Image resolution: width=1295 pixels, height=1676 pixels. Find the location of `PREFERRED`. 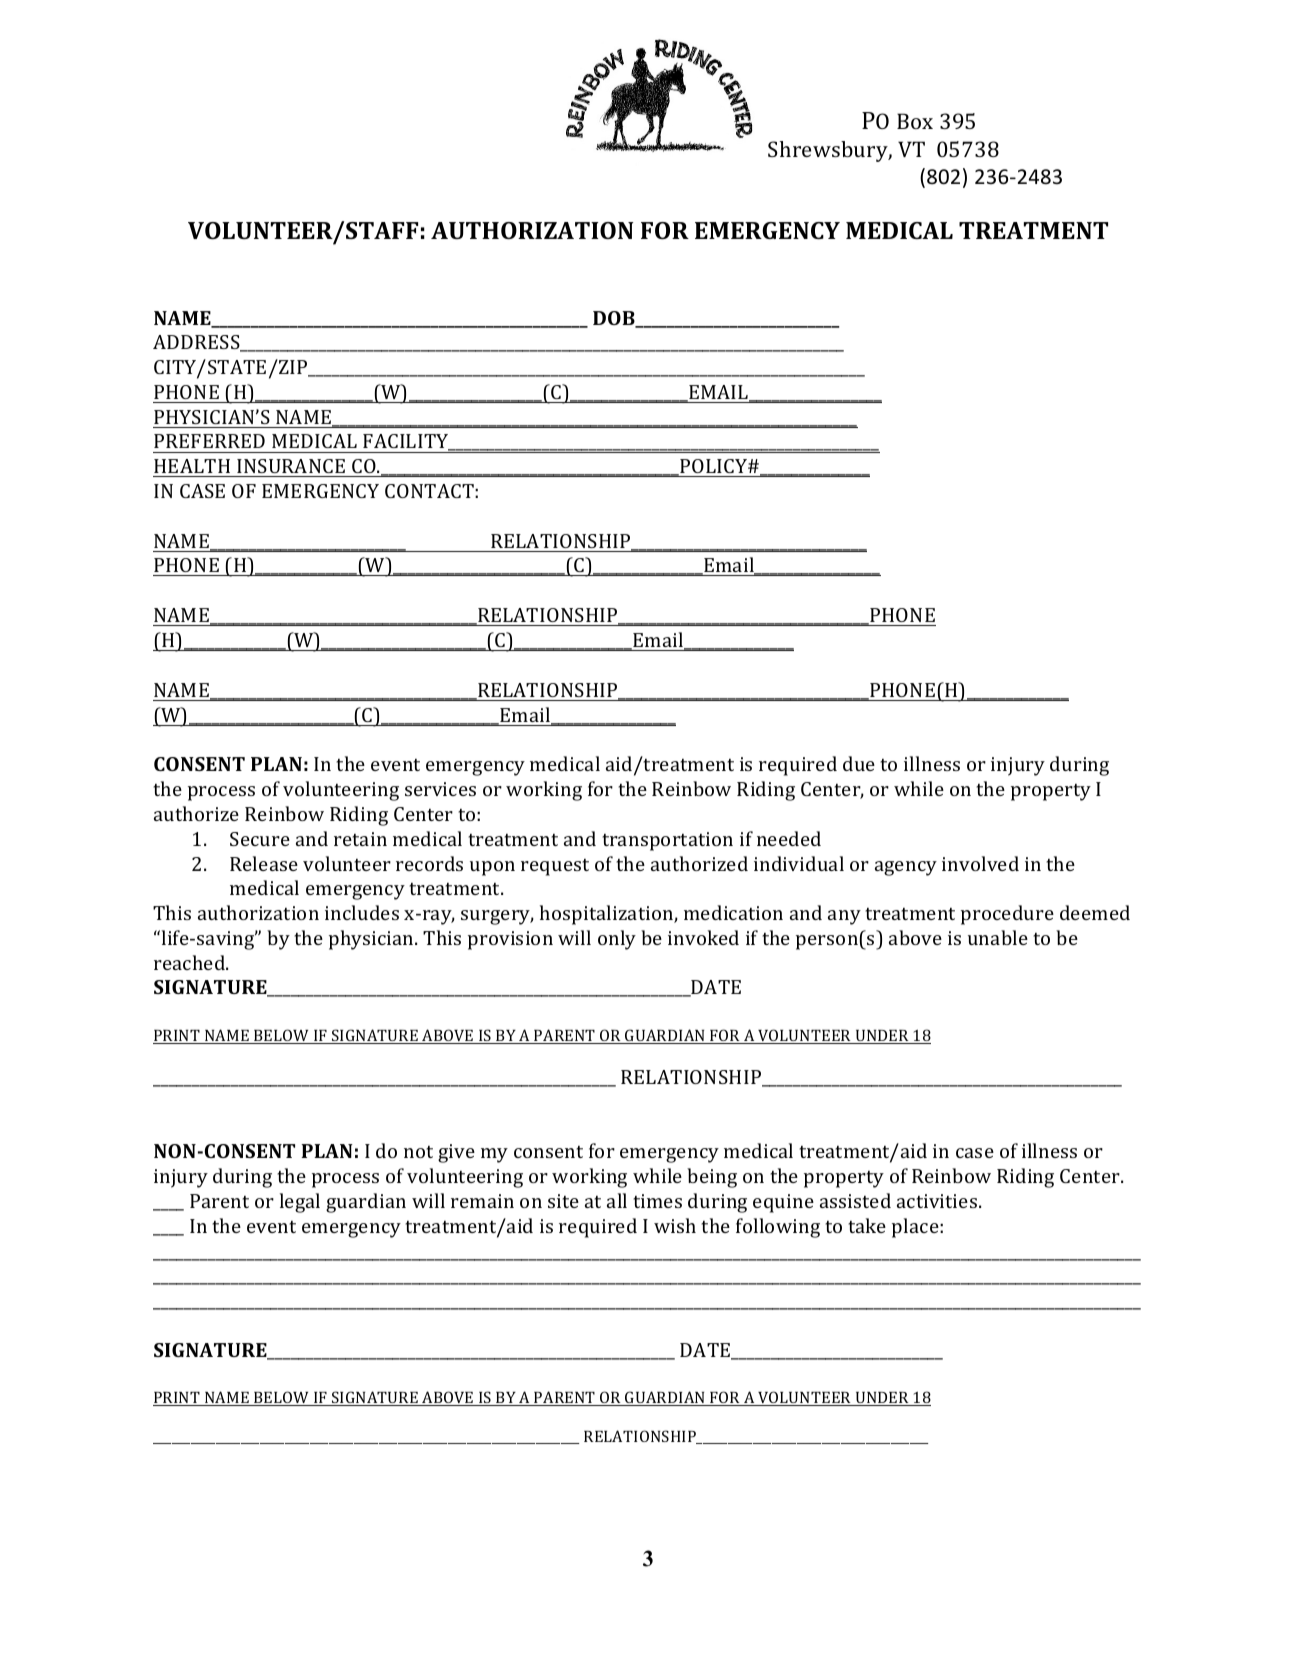

PREFERRED is located at coordinates (209, 441).
